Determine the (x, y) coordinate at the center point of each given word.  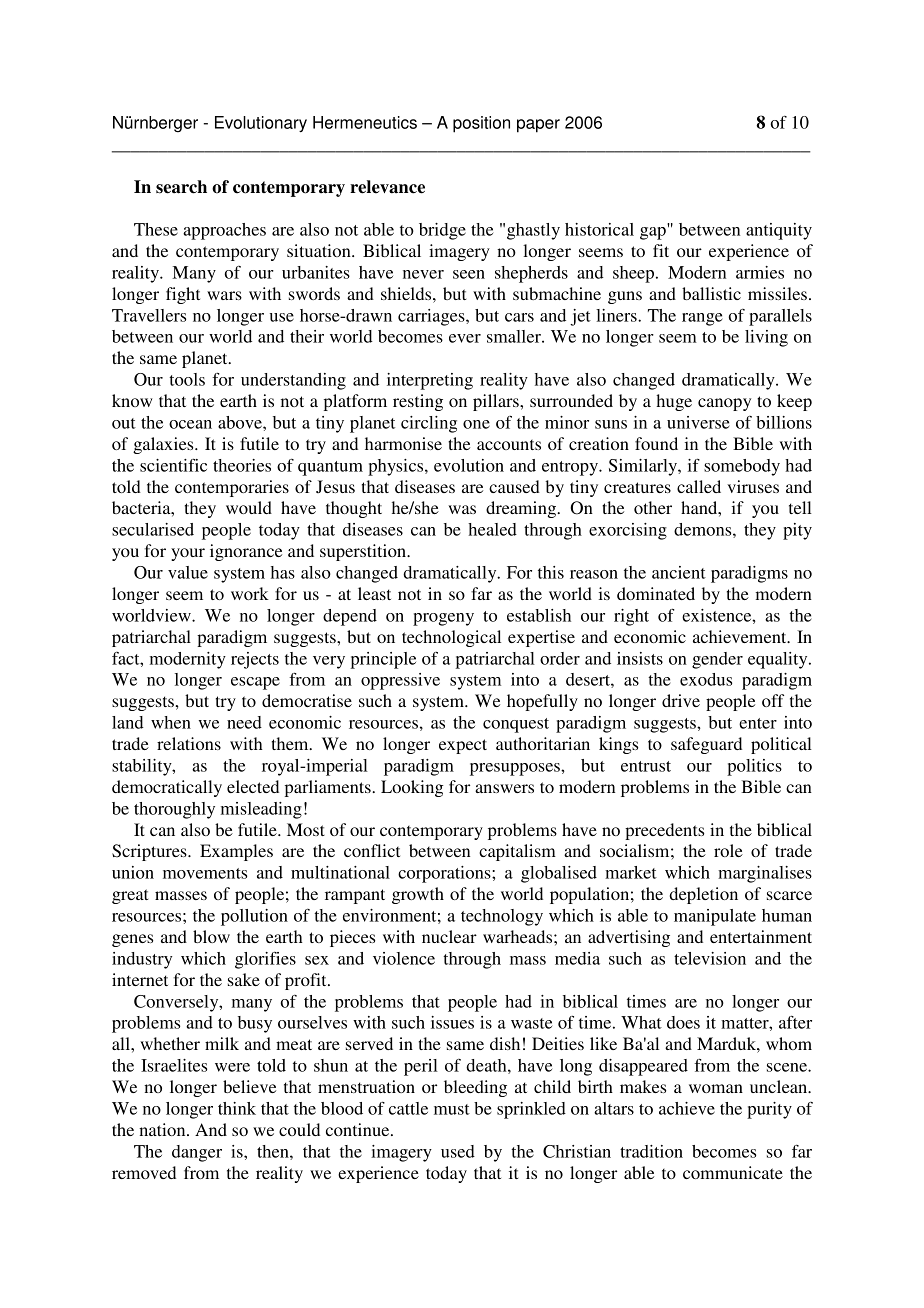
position (481, 124)
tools (187, 379)
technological (451, 638)
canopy (724, 404)
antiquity (779, 231)
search (181, 187)
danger (197, 1153)
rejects (255, 660)
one (476, 424)
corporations (445, 874)
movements (205, 873)
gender (717, 660)
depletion (703, 895)
